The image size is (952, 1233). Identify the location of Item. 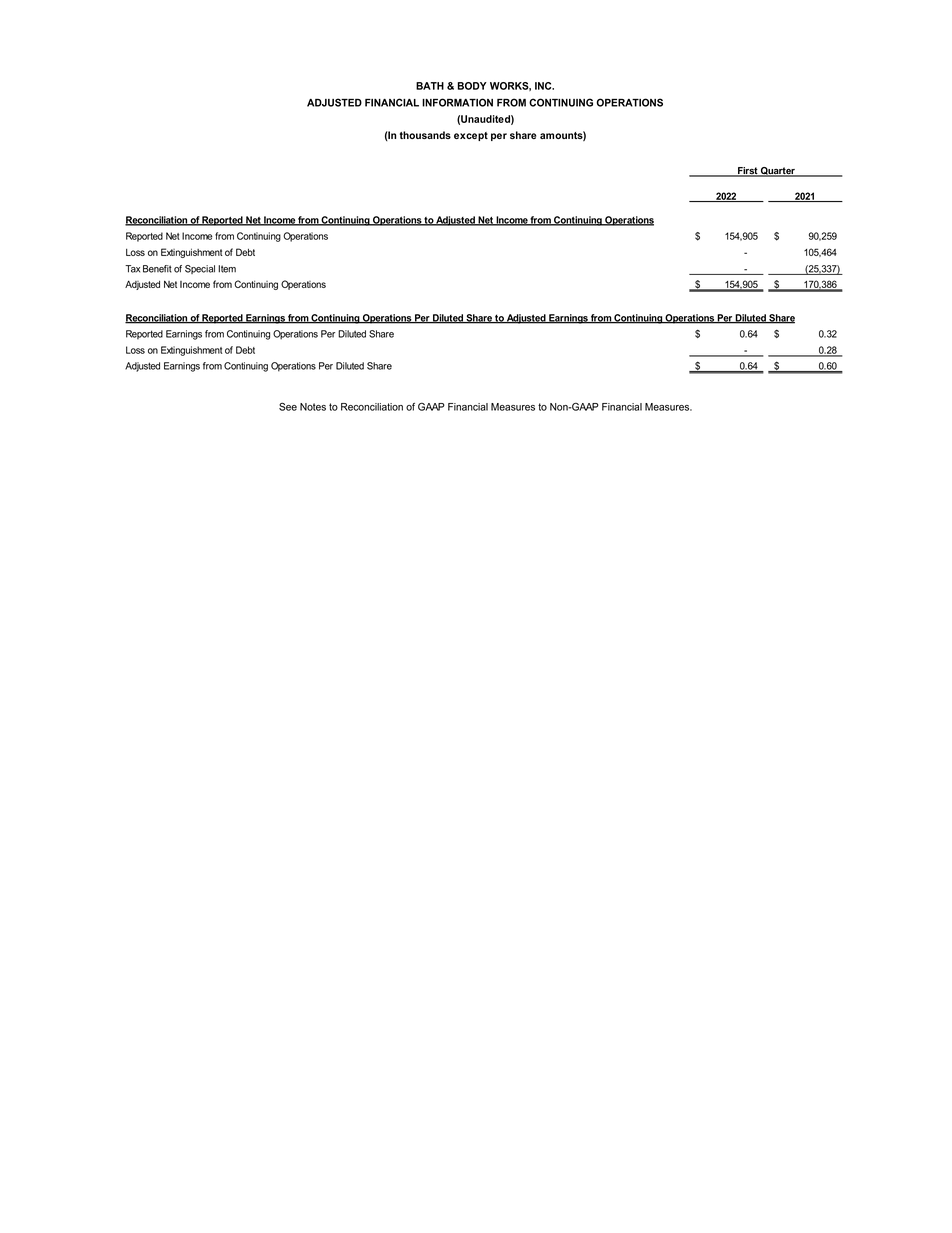
(227, 269).
